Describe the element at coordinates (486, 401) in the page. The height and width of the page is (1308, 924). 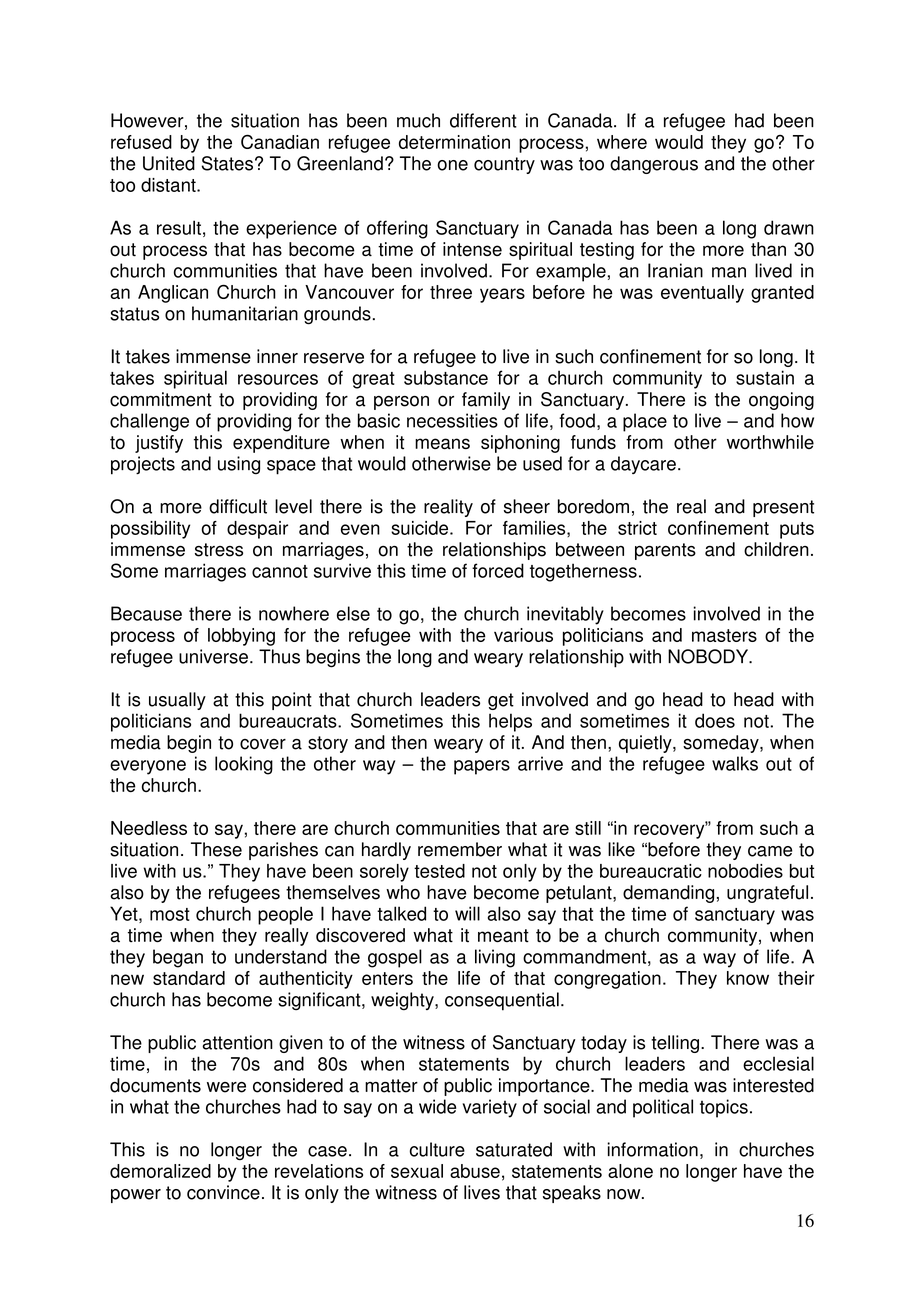
I see `family` at that location.
